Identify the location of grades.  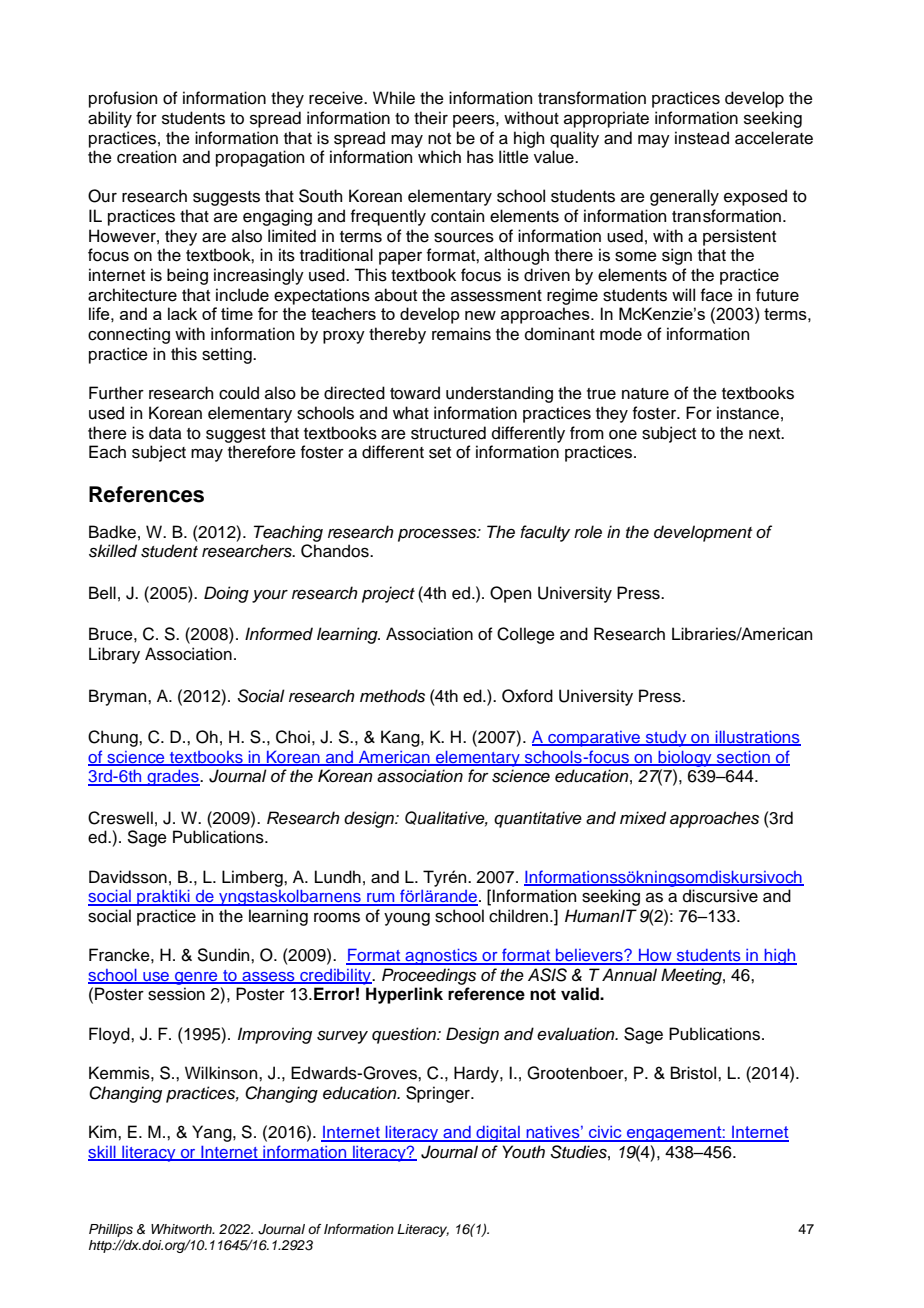
(173, 778).
